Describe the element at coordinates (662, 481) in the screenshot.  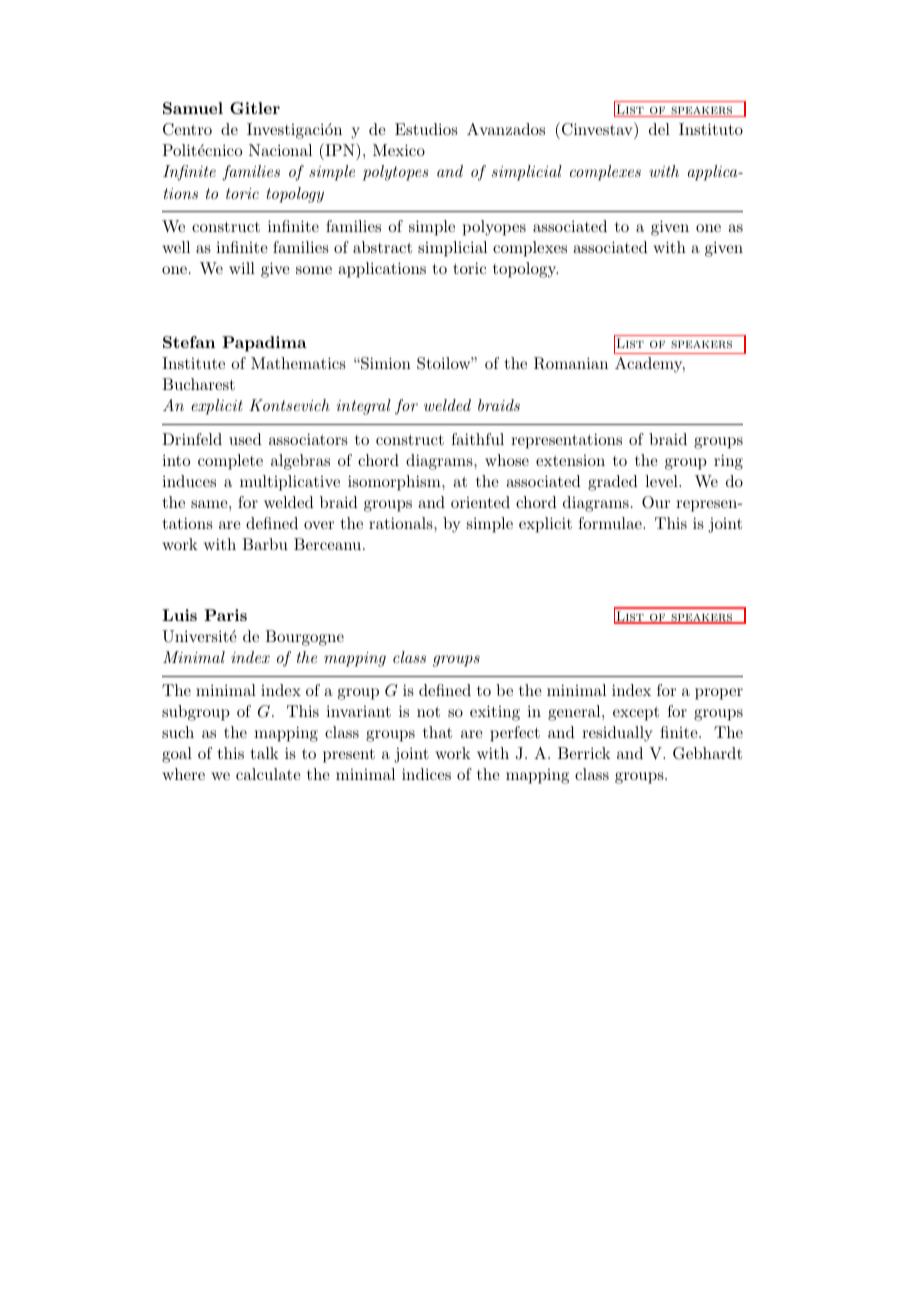
I see `level` at that location.
